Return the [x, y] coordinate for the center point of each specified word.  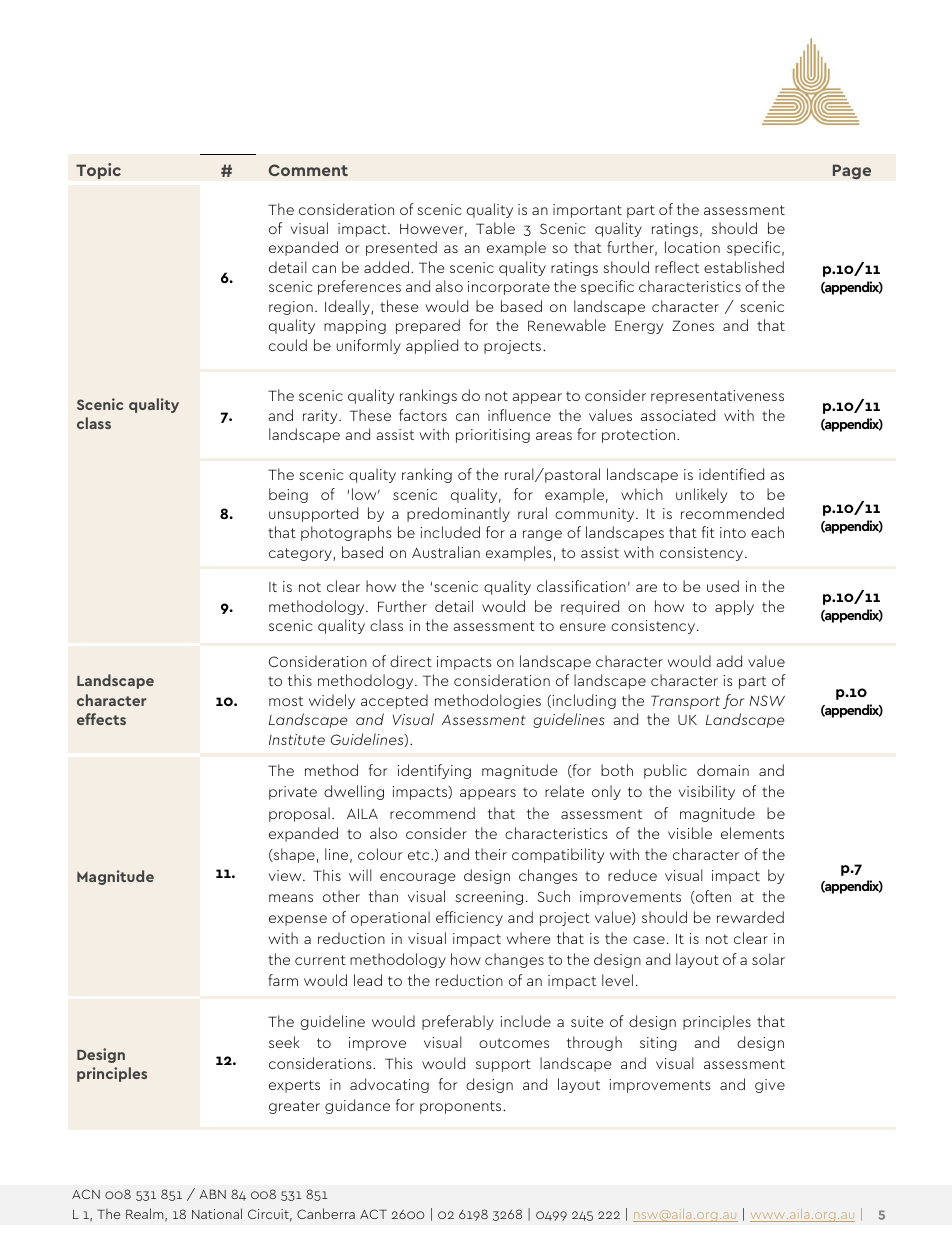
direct [411, 661]
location [692, 247]
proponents [462, 1107]
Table [495, 228]
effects [101, 719]
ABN [212, 1194]
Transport [685, 702]
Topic [98, 171]
